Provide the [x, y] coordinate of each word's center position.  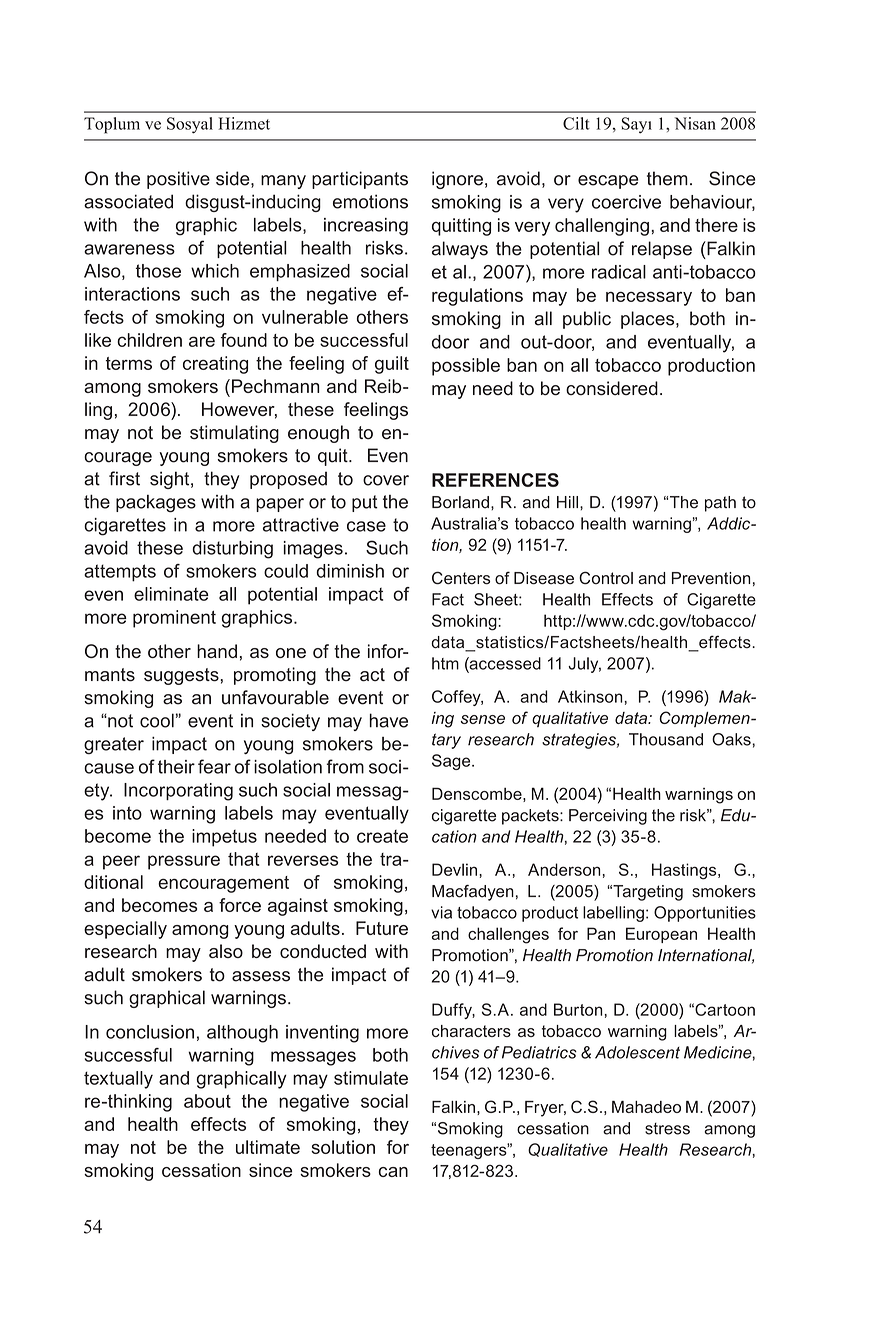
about [207, 1101]
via [441, 912]
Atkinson [591, 696]
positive [178, 180]
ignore [457, 180]
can [393, 1172]
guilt [392, 365]
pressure [184, 862]
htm [445, 663]
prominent [174, 619]
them [667, 178]
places [649, 320]
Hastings [685, 871]
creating [215, 365]
